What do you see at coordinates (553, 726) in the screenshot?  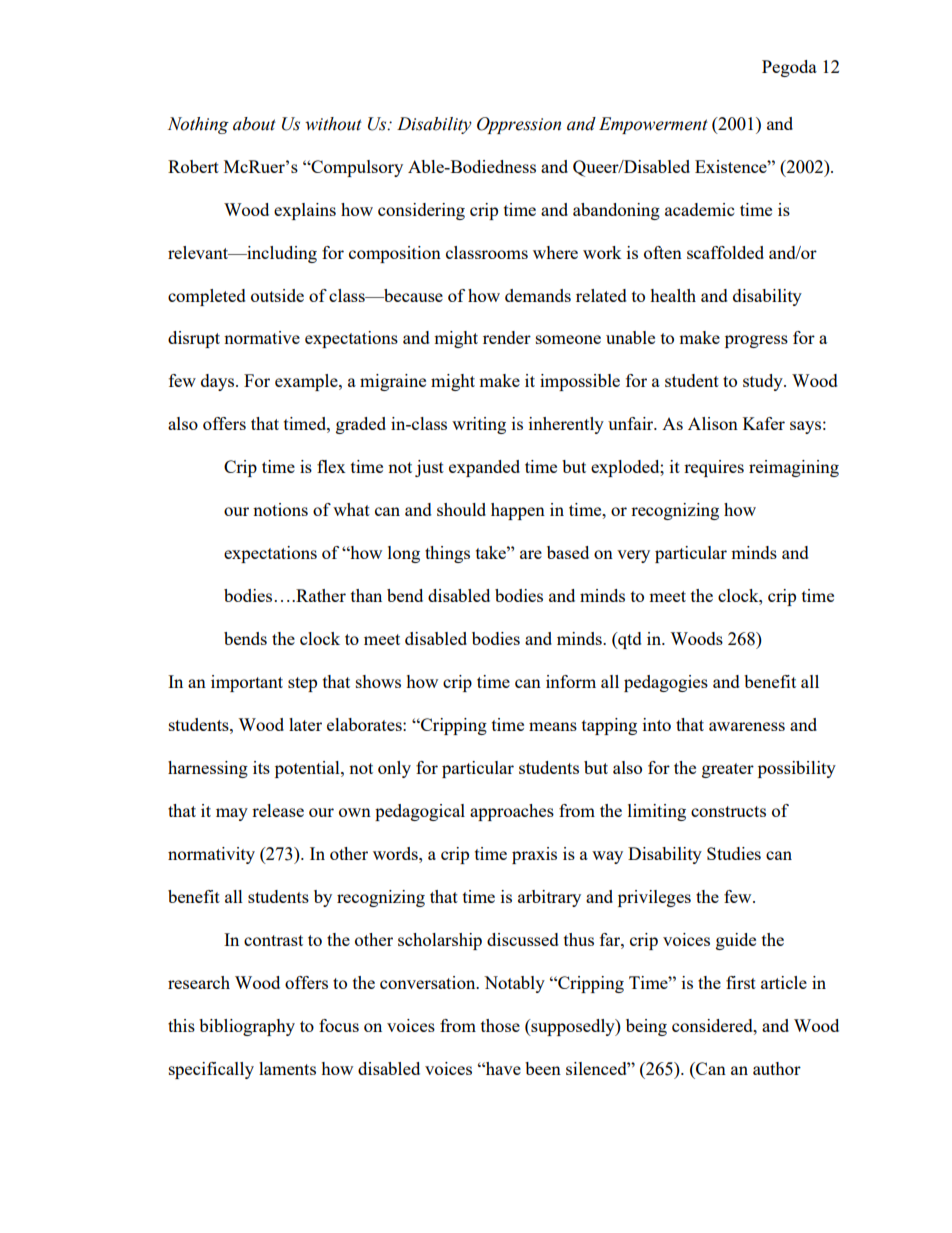 I see `means` at bounding box center [553, 726].
